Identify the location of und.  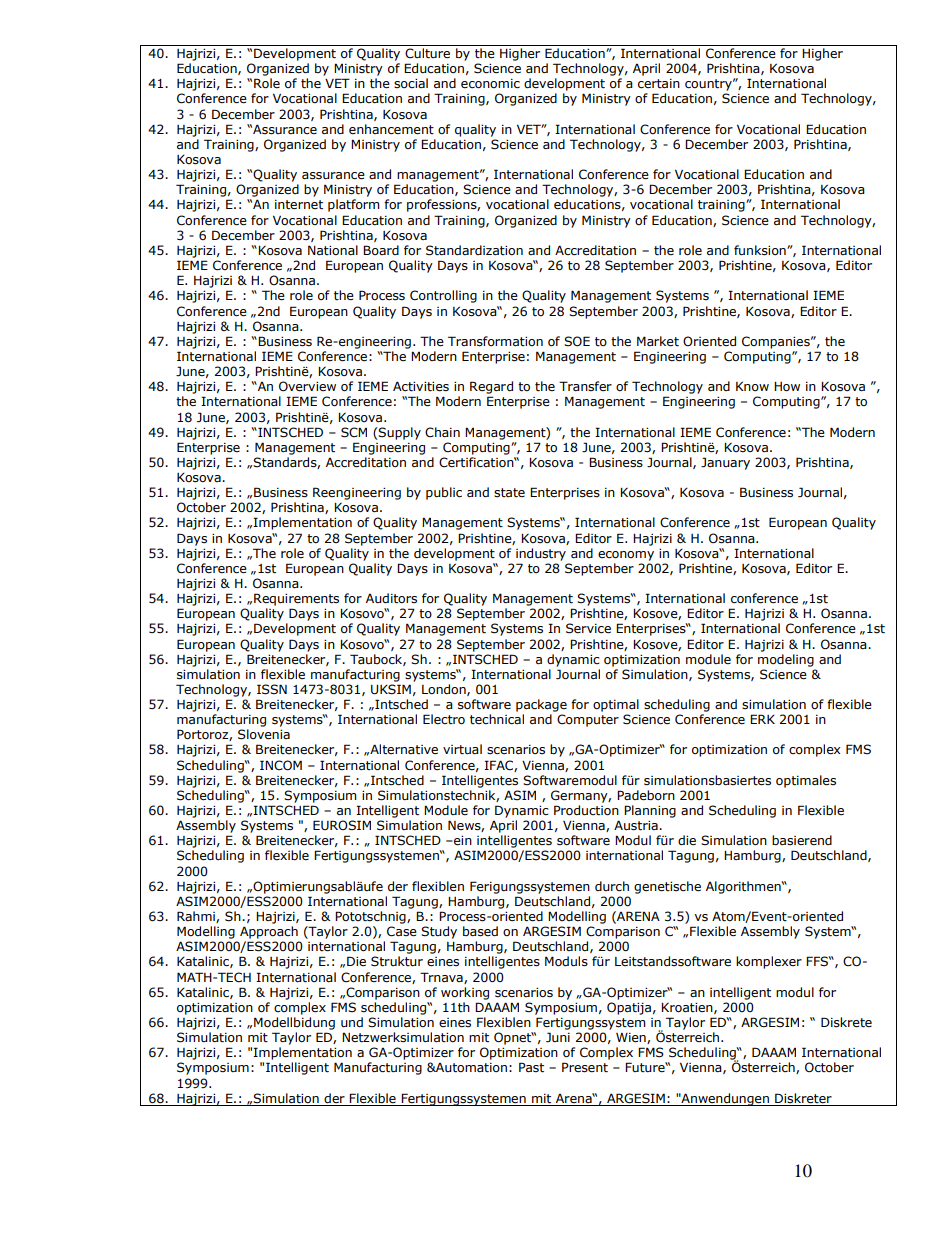
(352, 1022).
